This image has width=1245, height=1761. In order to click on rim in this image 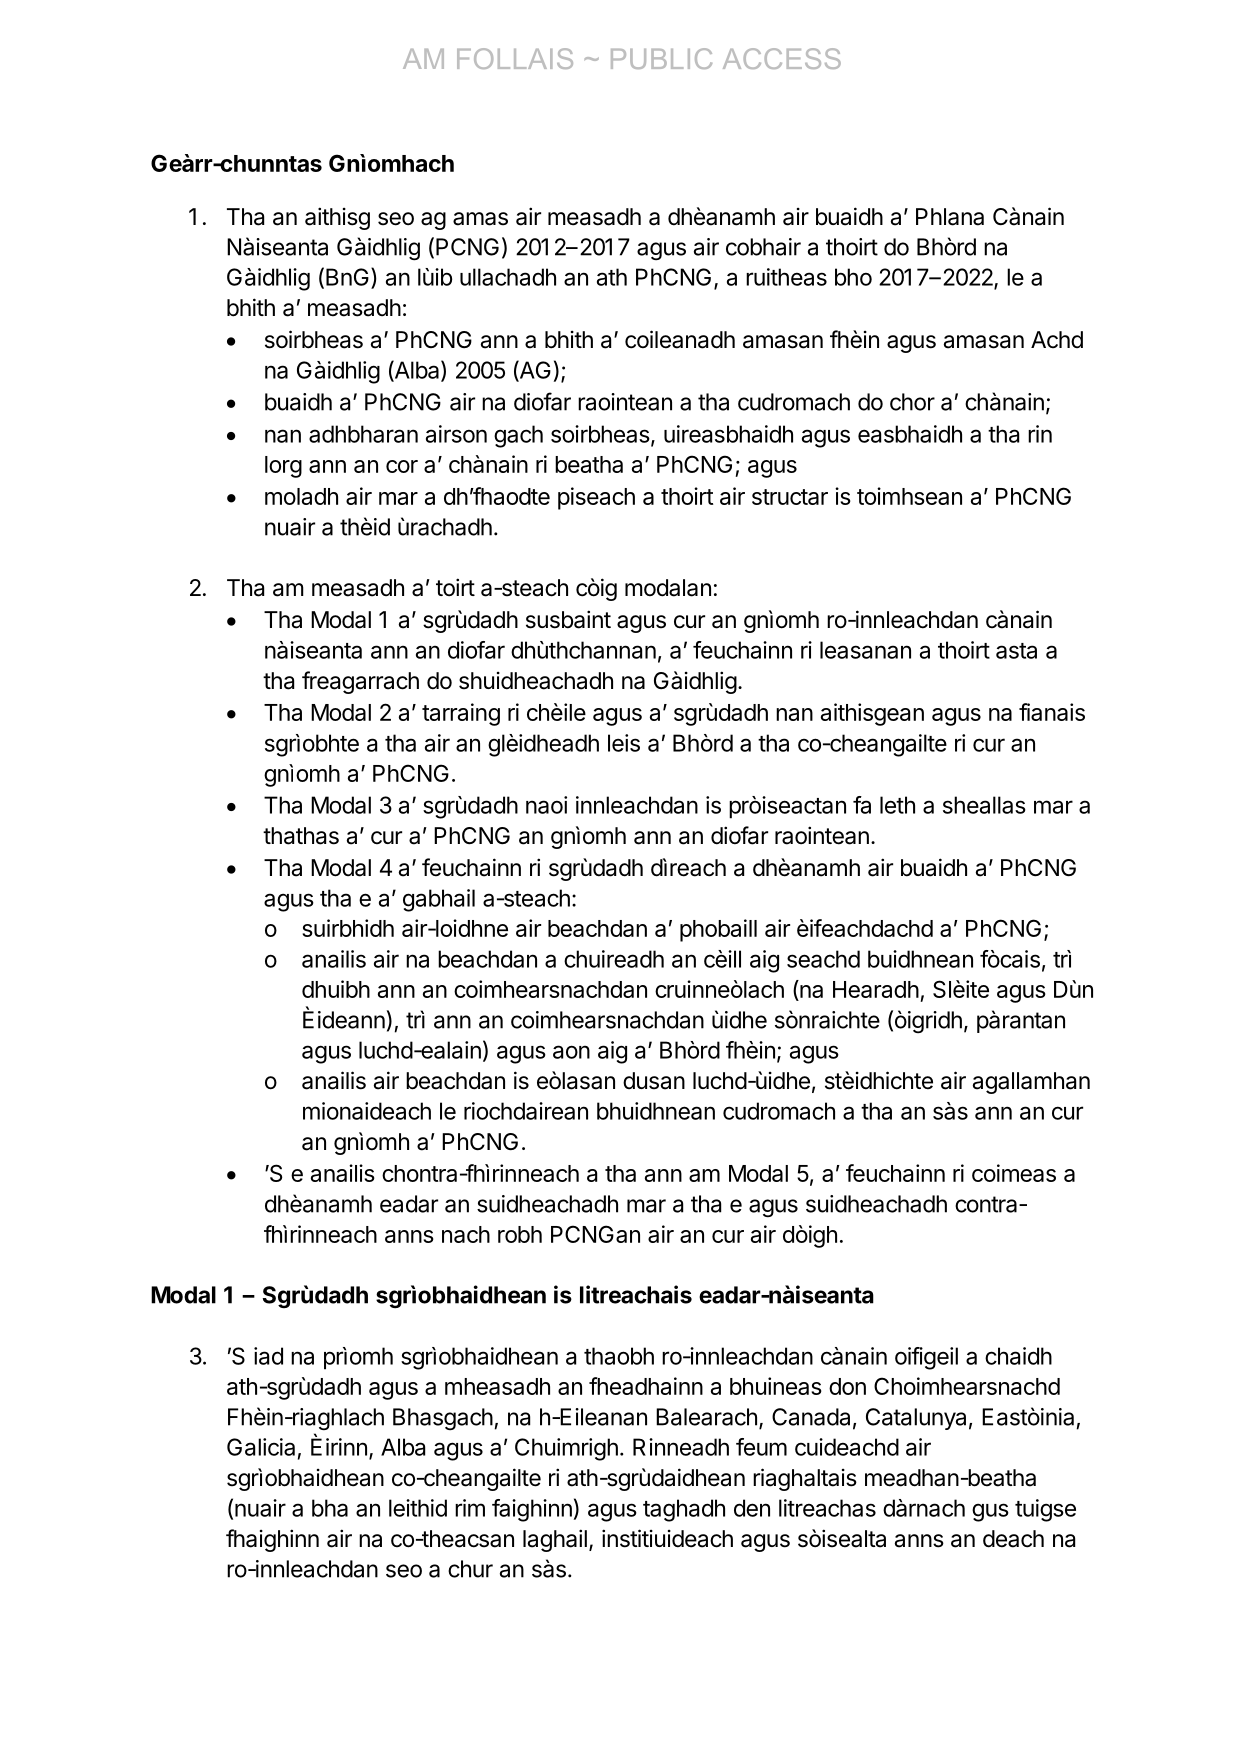, I will do `click(470, 1508)`.
